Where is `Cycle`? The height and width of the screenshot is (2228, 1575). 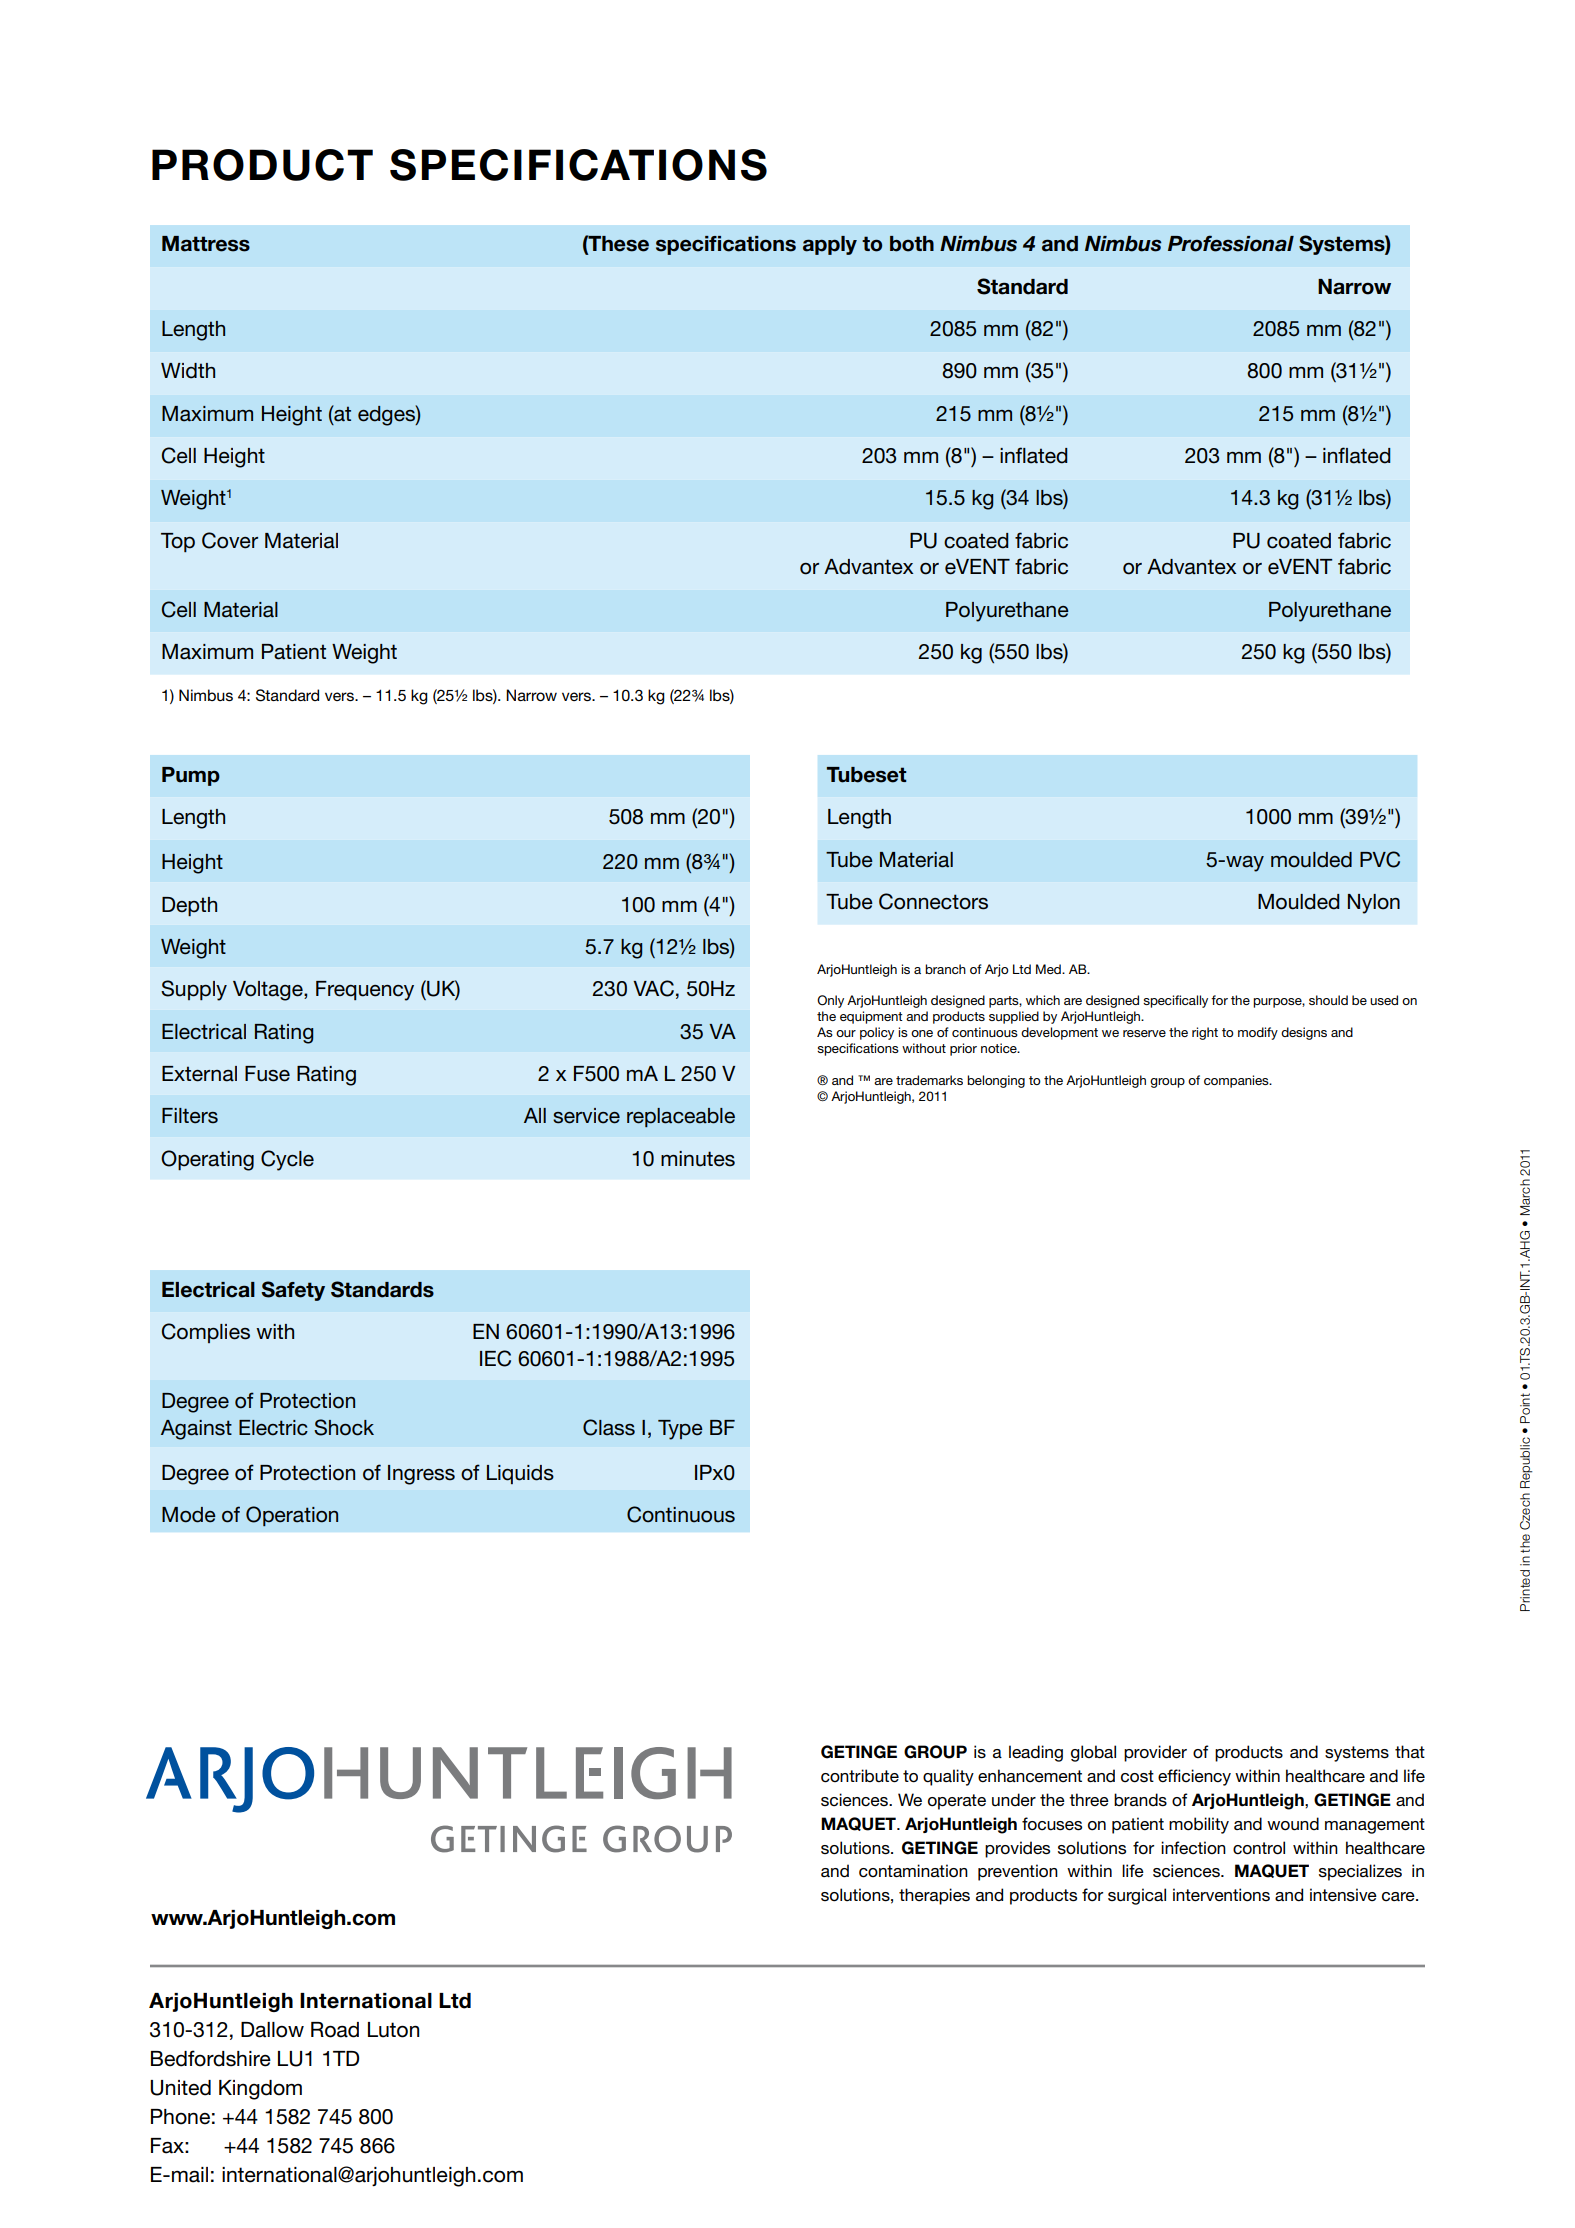 Cycle is located at coordinates (287, 1160).
